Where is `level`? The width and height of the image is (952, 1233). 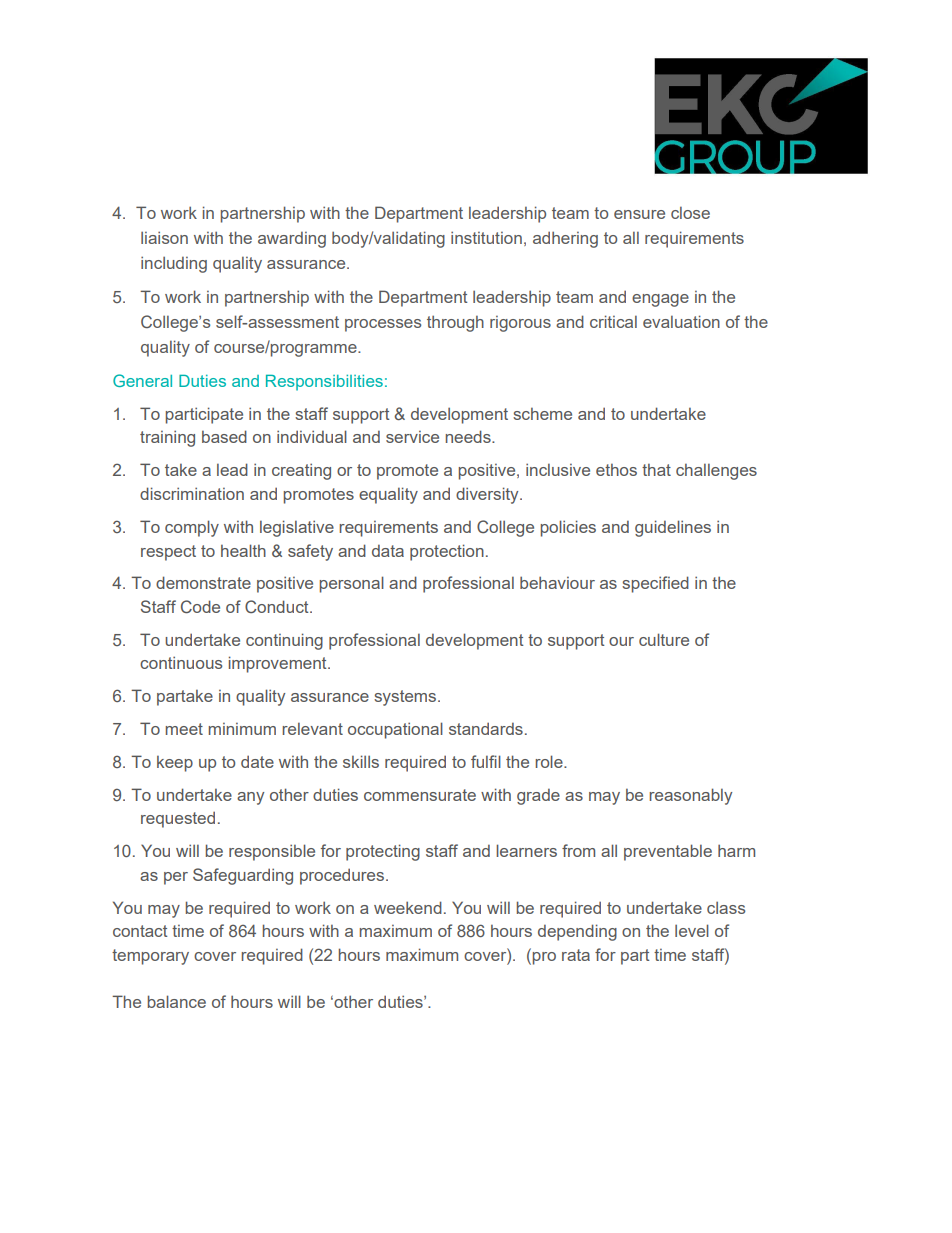
level is located at coordinates (692, 930).
